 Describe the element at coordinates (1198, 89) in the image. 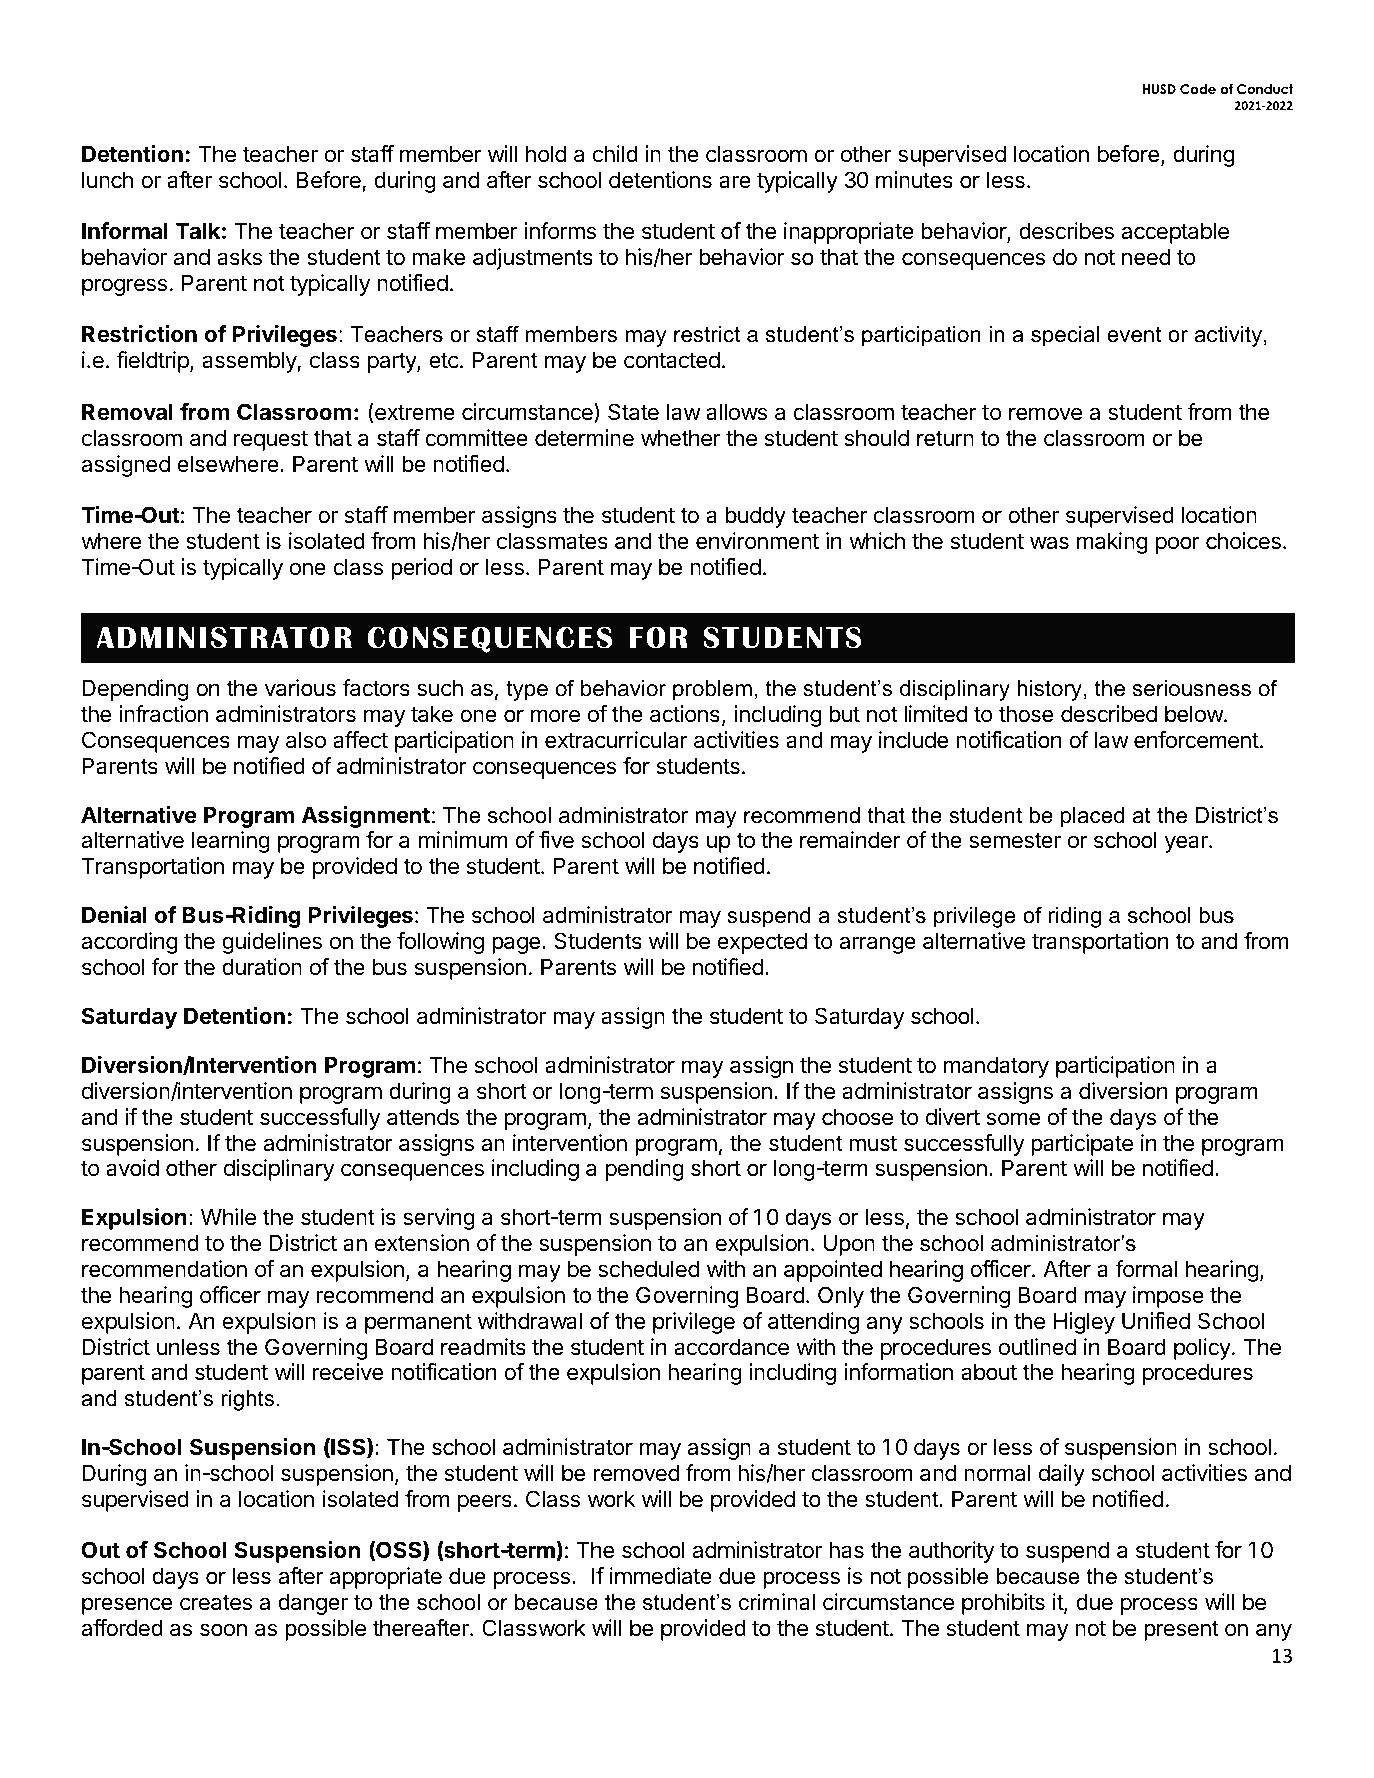

I see `Code` at that location.
